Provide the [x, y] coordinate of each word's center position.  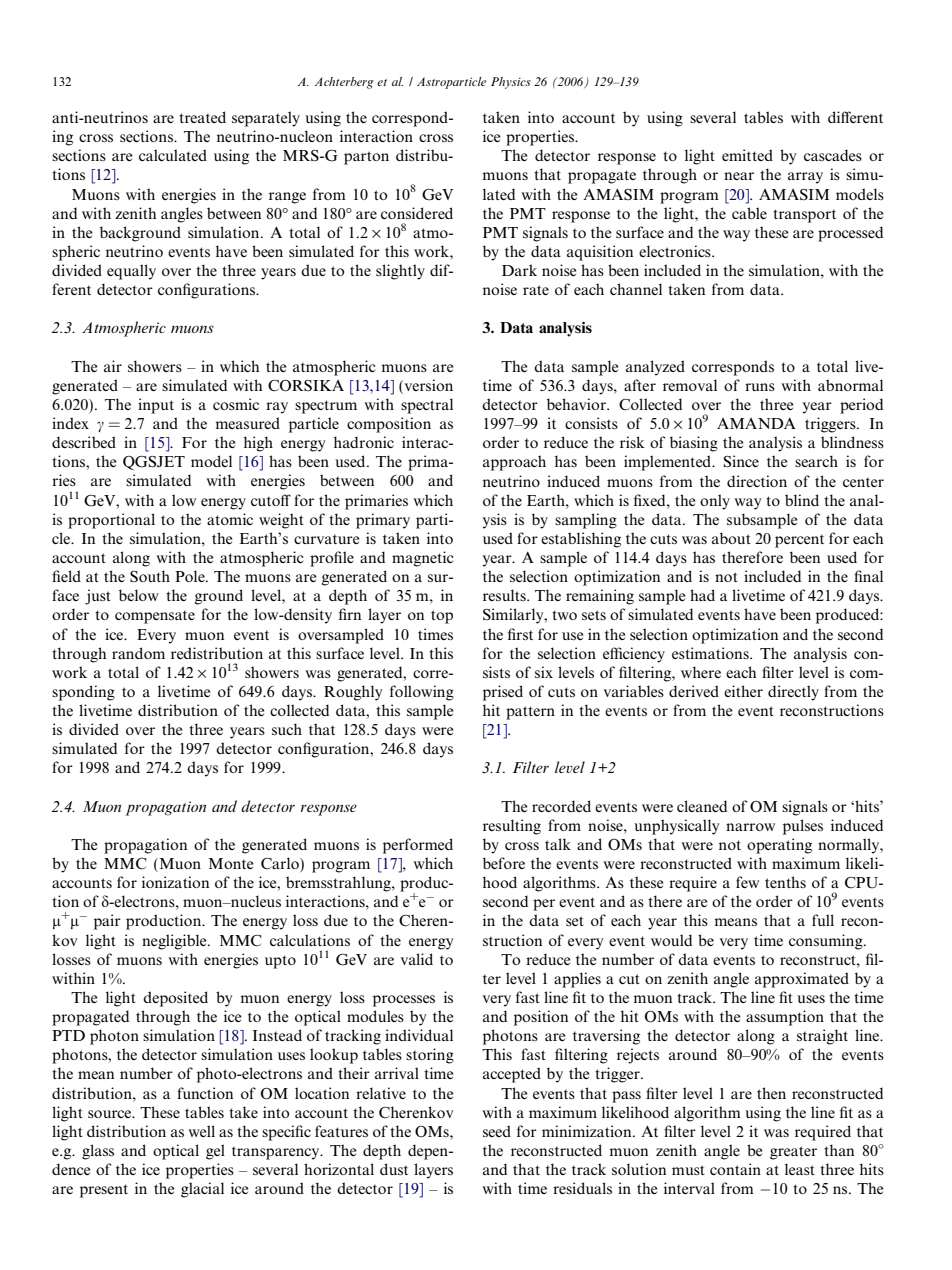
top [442, 617]
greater [793, 1153]
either [743, 691]
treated [202, 117]
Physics [511, 83]
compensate [155, 617]
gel [215, 1152]
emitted [747, 155]
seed [497, 1131]
